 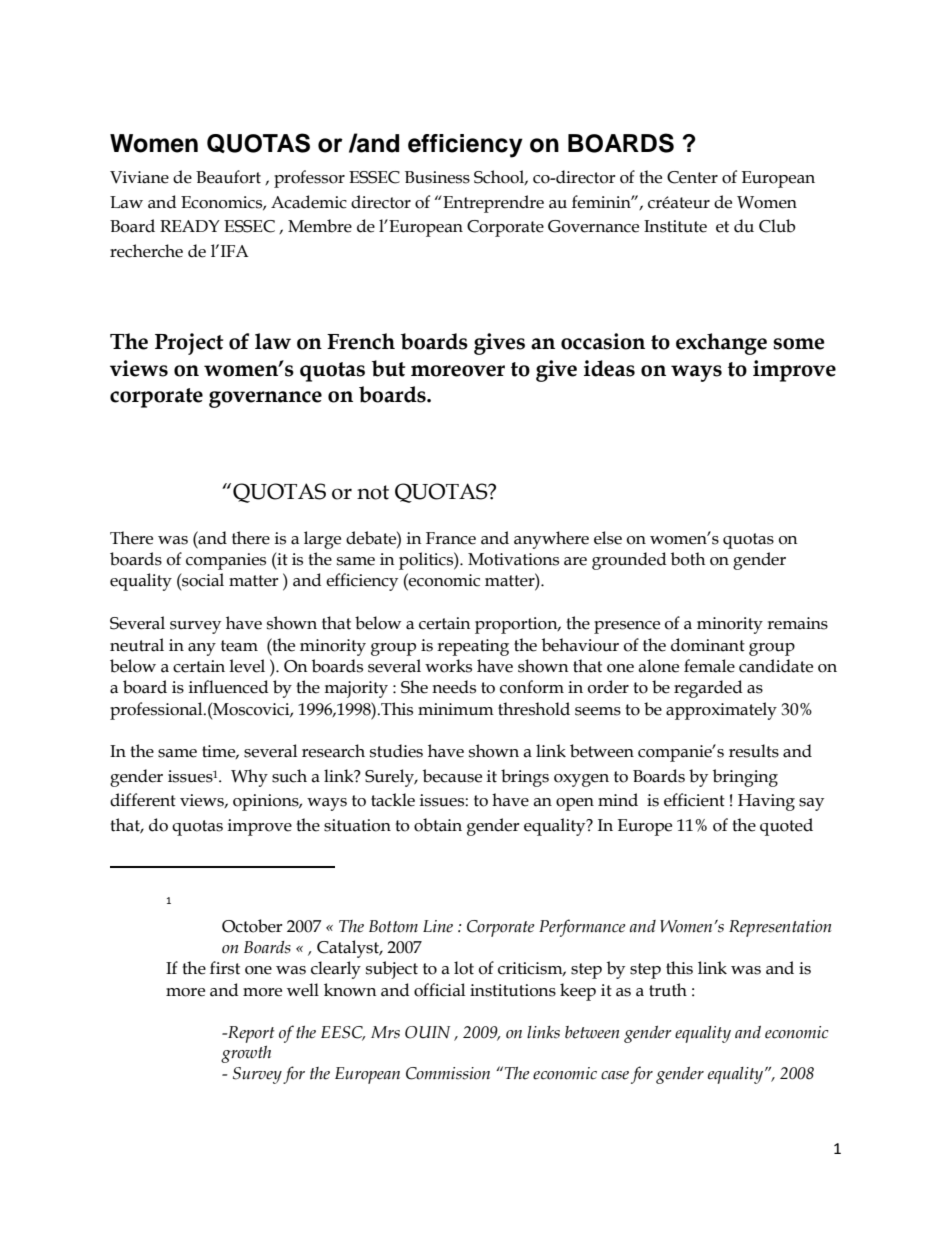 What do you see at coordinates (246, 1054) in the screenshot?
I see `growth` at bounding box center [246, 1054].
